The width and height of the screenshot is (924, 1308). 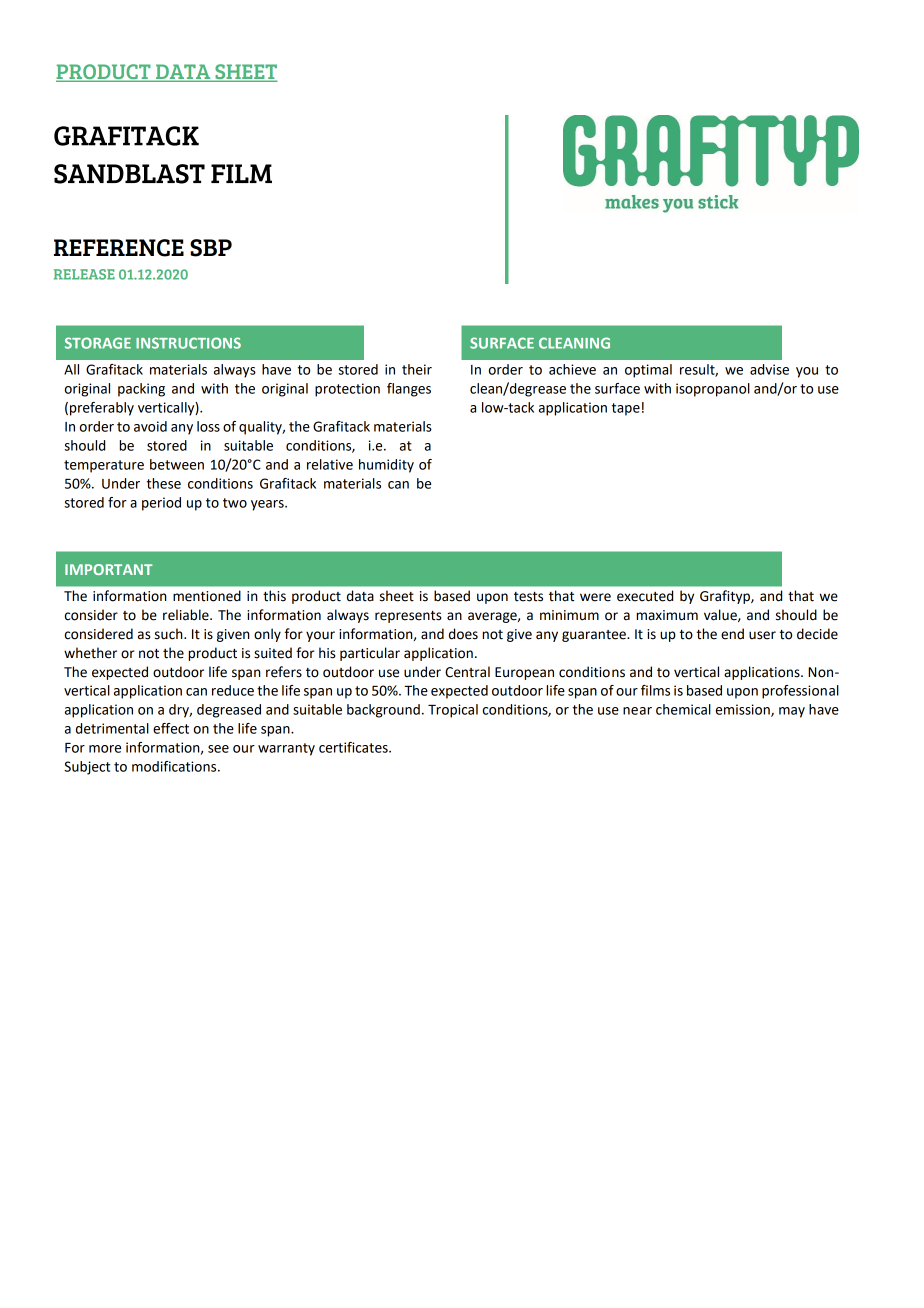 I want to click on Tropical, so click(x=453, y=711).
